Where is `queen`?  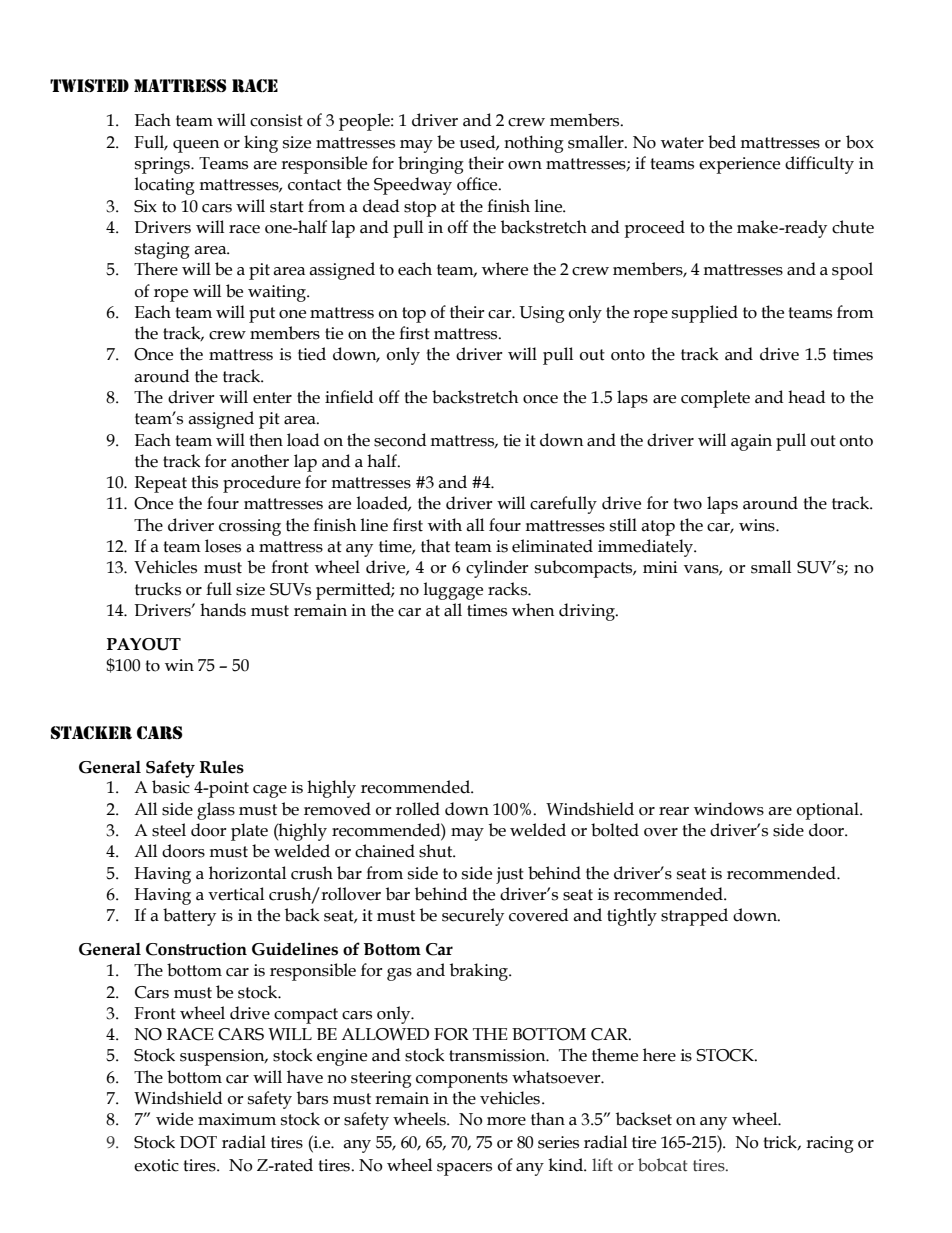
queen is located at coordinates (196, 146).
